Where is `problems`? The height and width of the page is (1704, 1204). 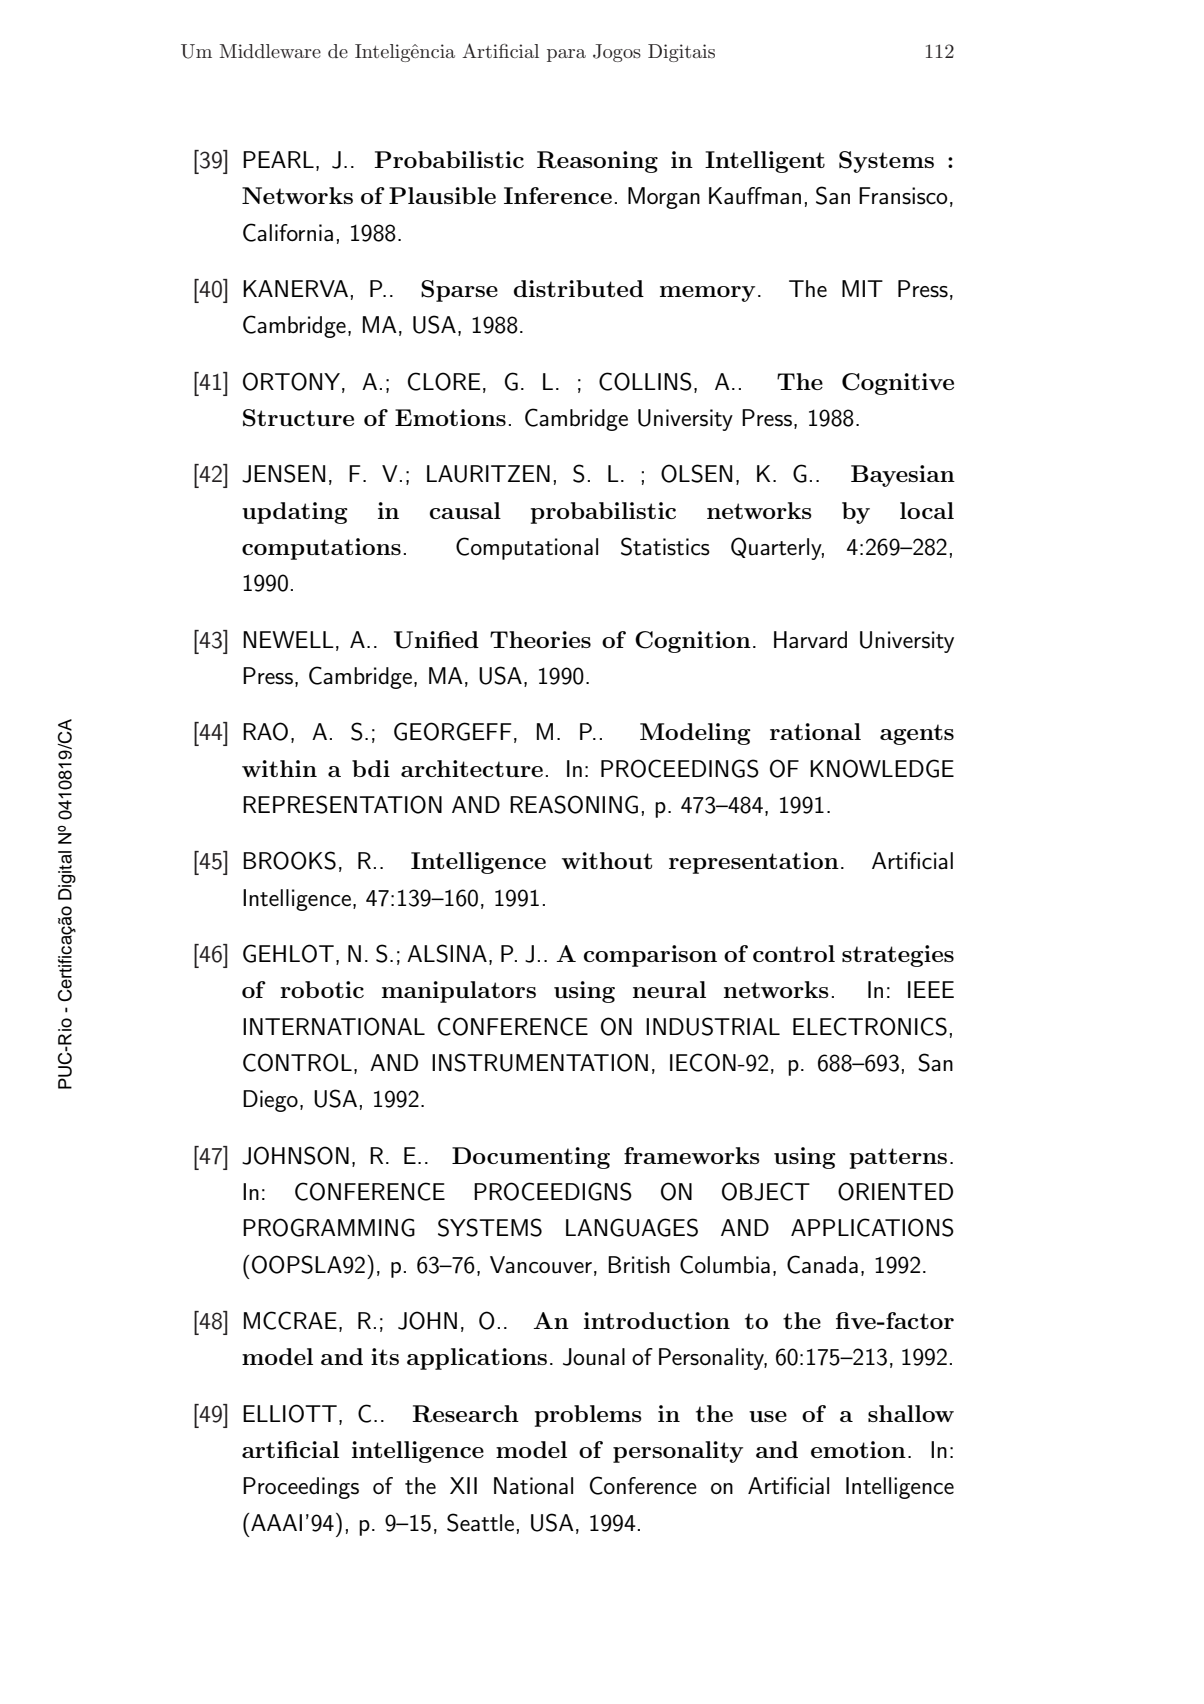
problems is located at coordinates (588, 1416).
